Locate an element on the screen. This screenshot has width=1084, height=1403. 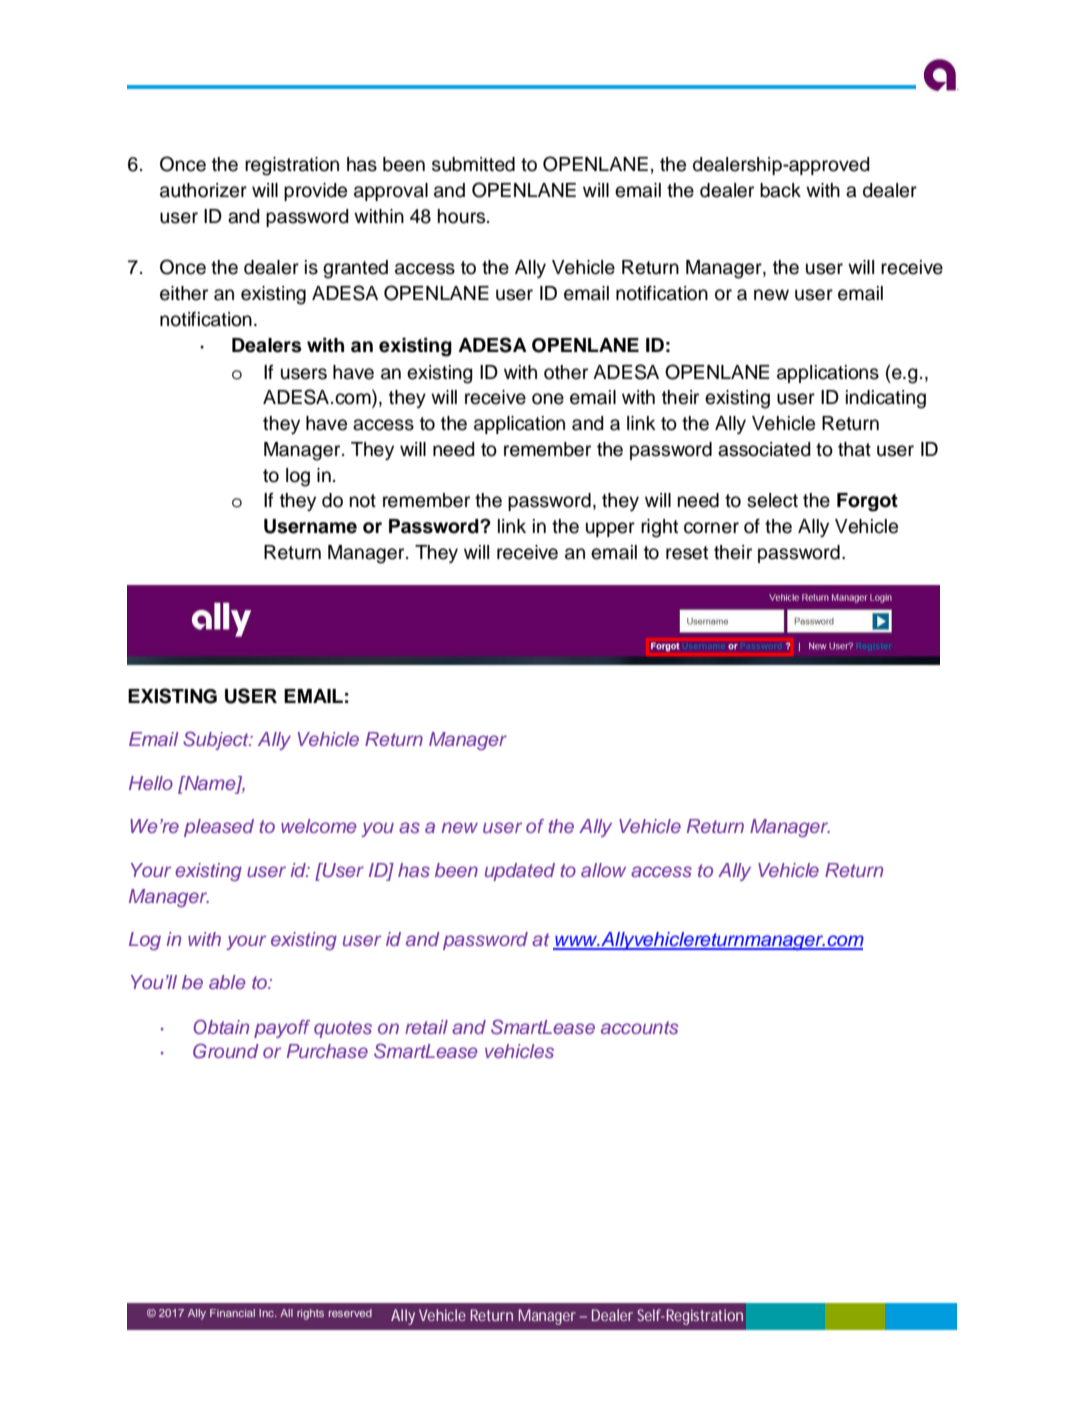
either is located at coordinates (184, 293).
